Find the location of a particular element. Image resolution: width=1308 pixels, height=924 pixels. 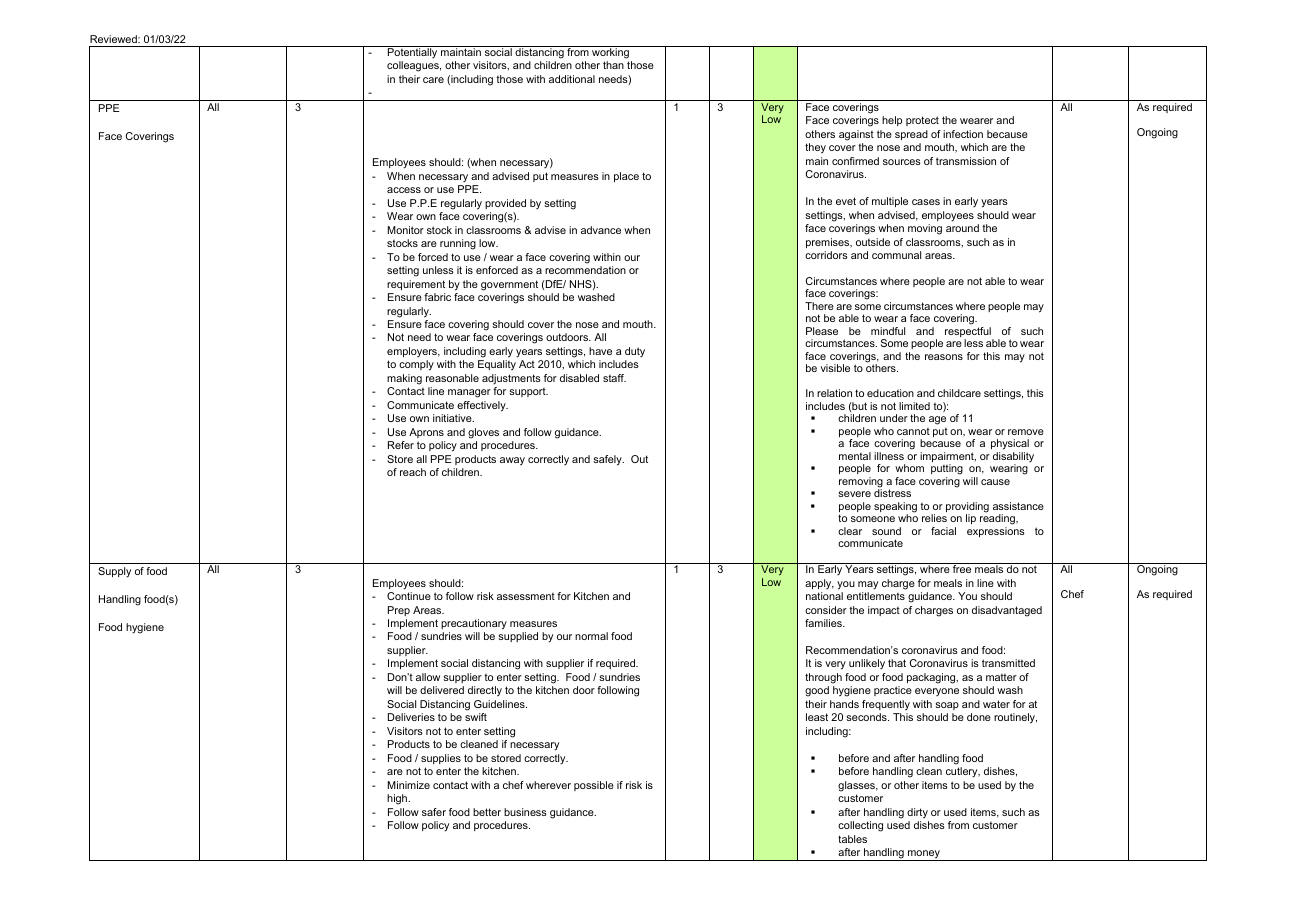

additional is located at coordinates (572, 79).
